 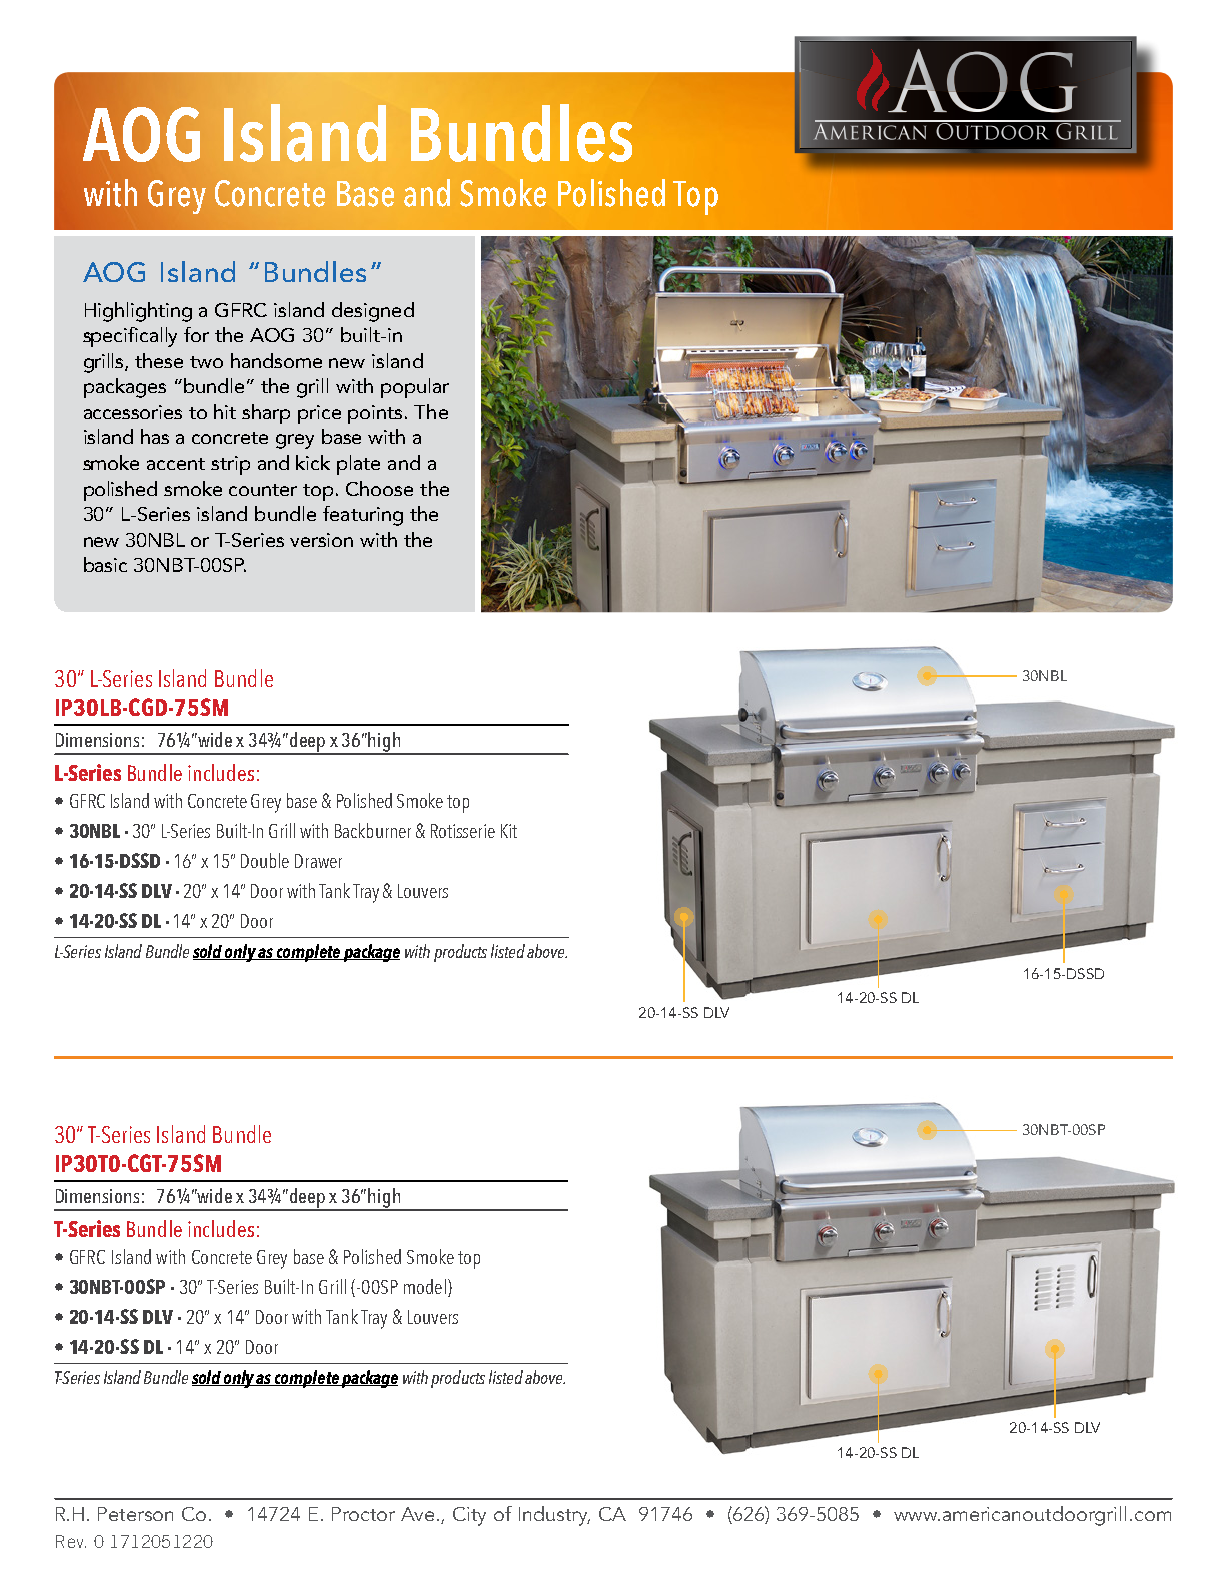 What do you see at coordinates (318, 861) in the screenshot?
I see `Drawer` at bounding box center [318, 861].
